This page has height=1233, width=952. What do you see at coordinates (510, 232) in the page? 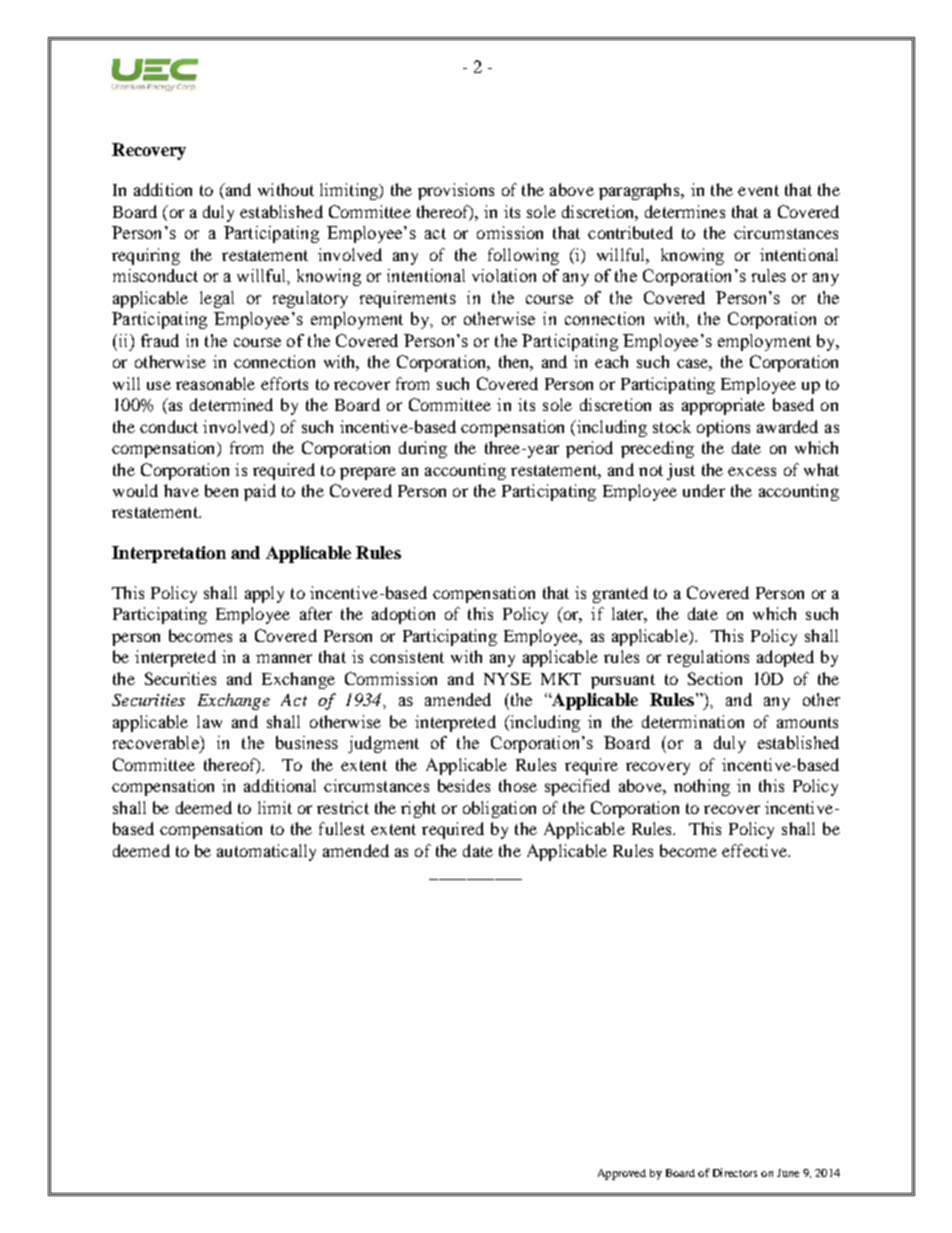
I see `omission` at bounding box center [510, 232].
